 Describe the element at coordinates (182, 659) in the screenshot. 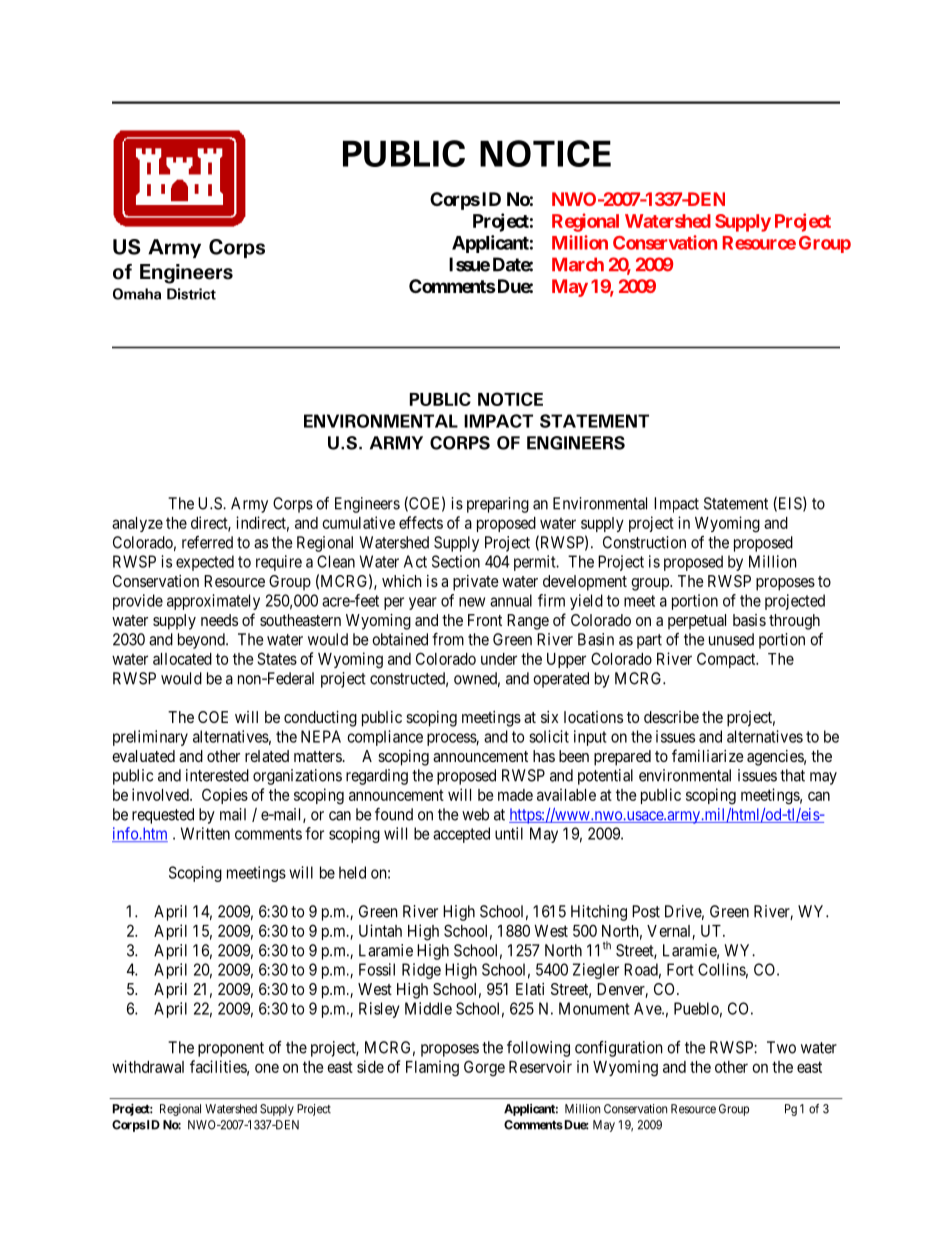

I see `allocated` at that location.
